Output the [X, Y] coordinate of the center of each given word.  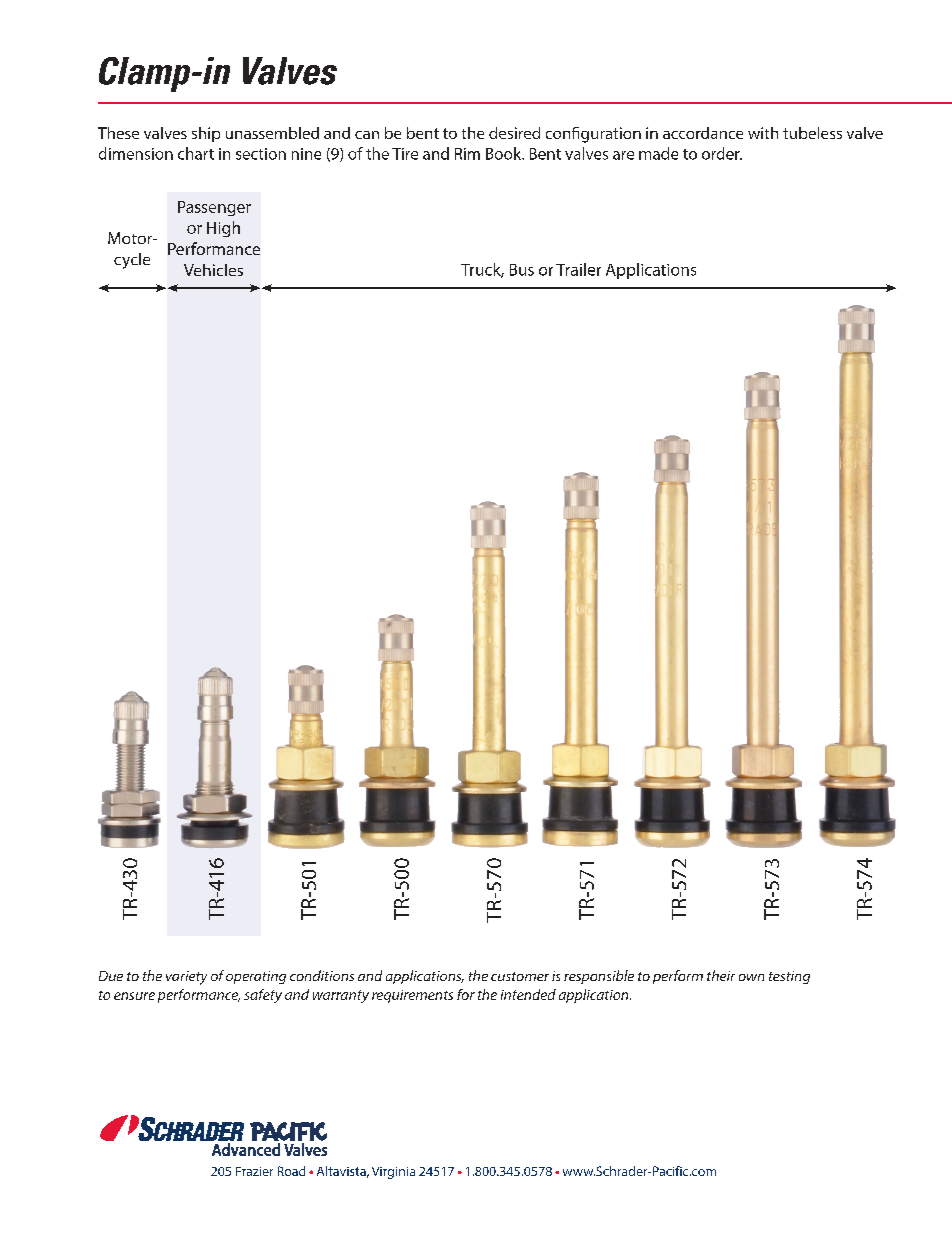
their [721, 975]
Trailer [578, 269]
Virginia [393, 1173]
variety [186, 978]
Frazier [254, 1171]
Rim [467, 154]
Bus [522, 270]
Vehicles [213, 270]
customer [520, 976]
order [722, 153]
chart [196, 153]
